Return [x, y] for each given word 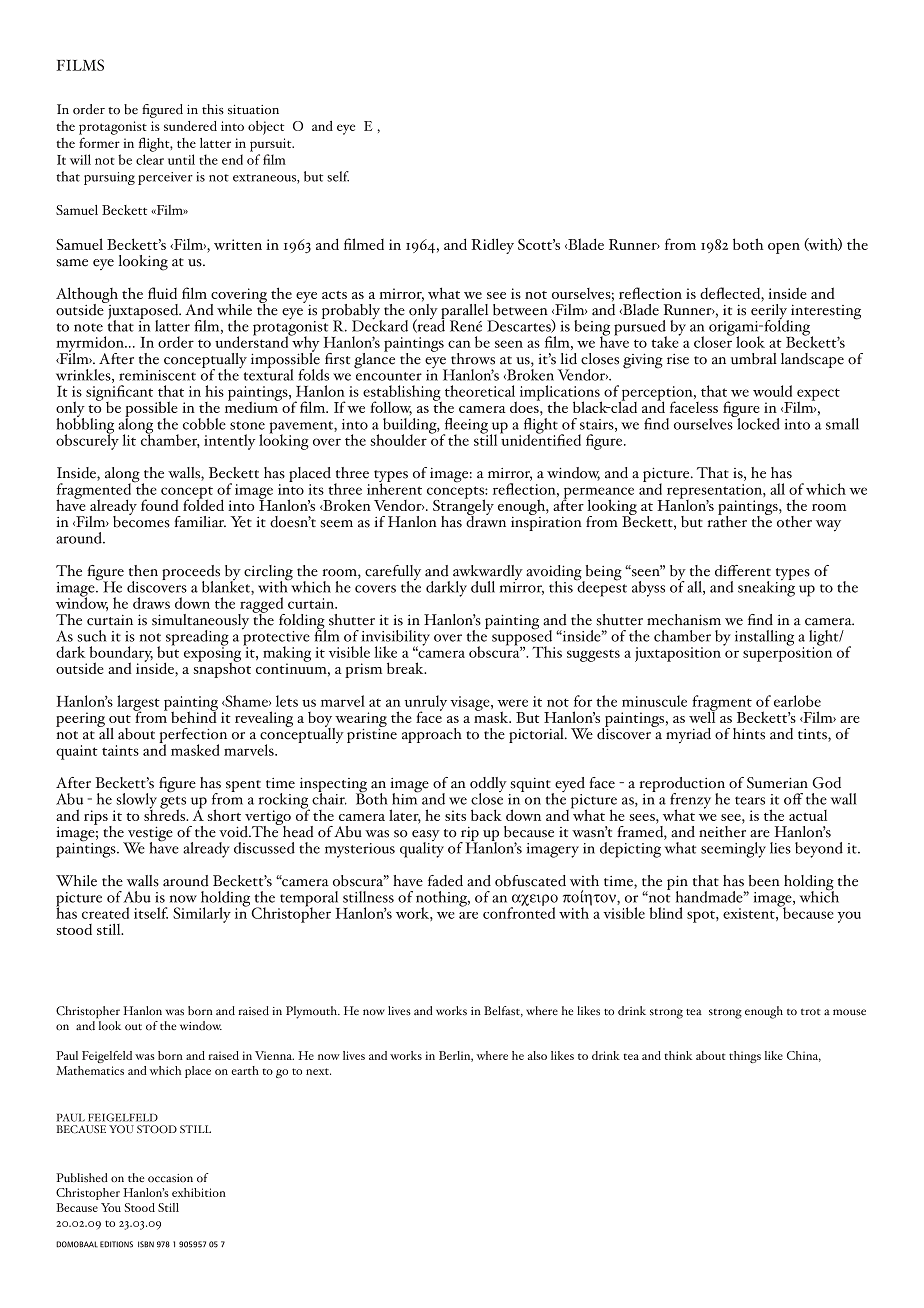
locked [757, 422]
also [537, 1055]
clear [150, 159]
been [764, 881]
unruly [426, 704]
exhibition [199, 1192]
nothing [442, 900]
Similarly [202, 915]
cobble [204, 424]
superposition [787, 653]
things [745, 1057]
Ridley [493, 246]
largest [138, 704]
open [784, 248]
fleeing [465, 427]
